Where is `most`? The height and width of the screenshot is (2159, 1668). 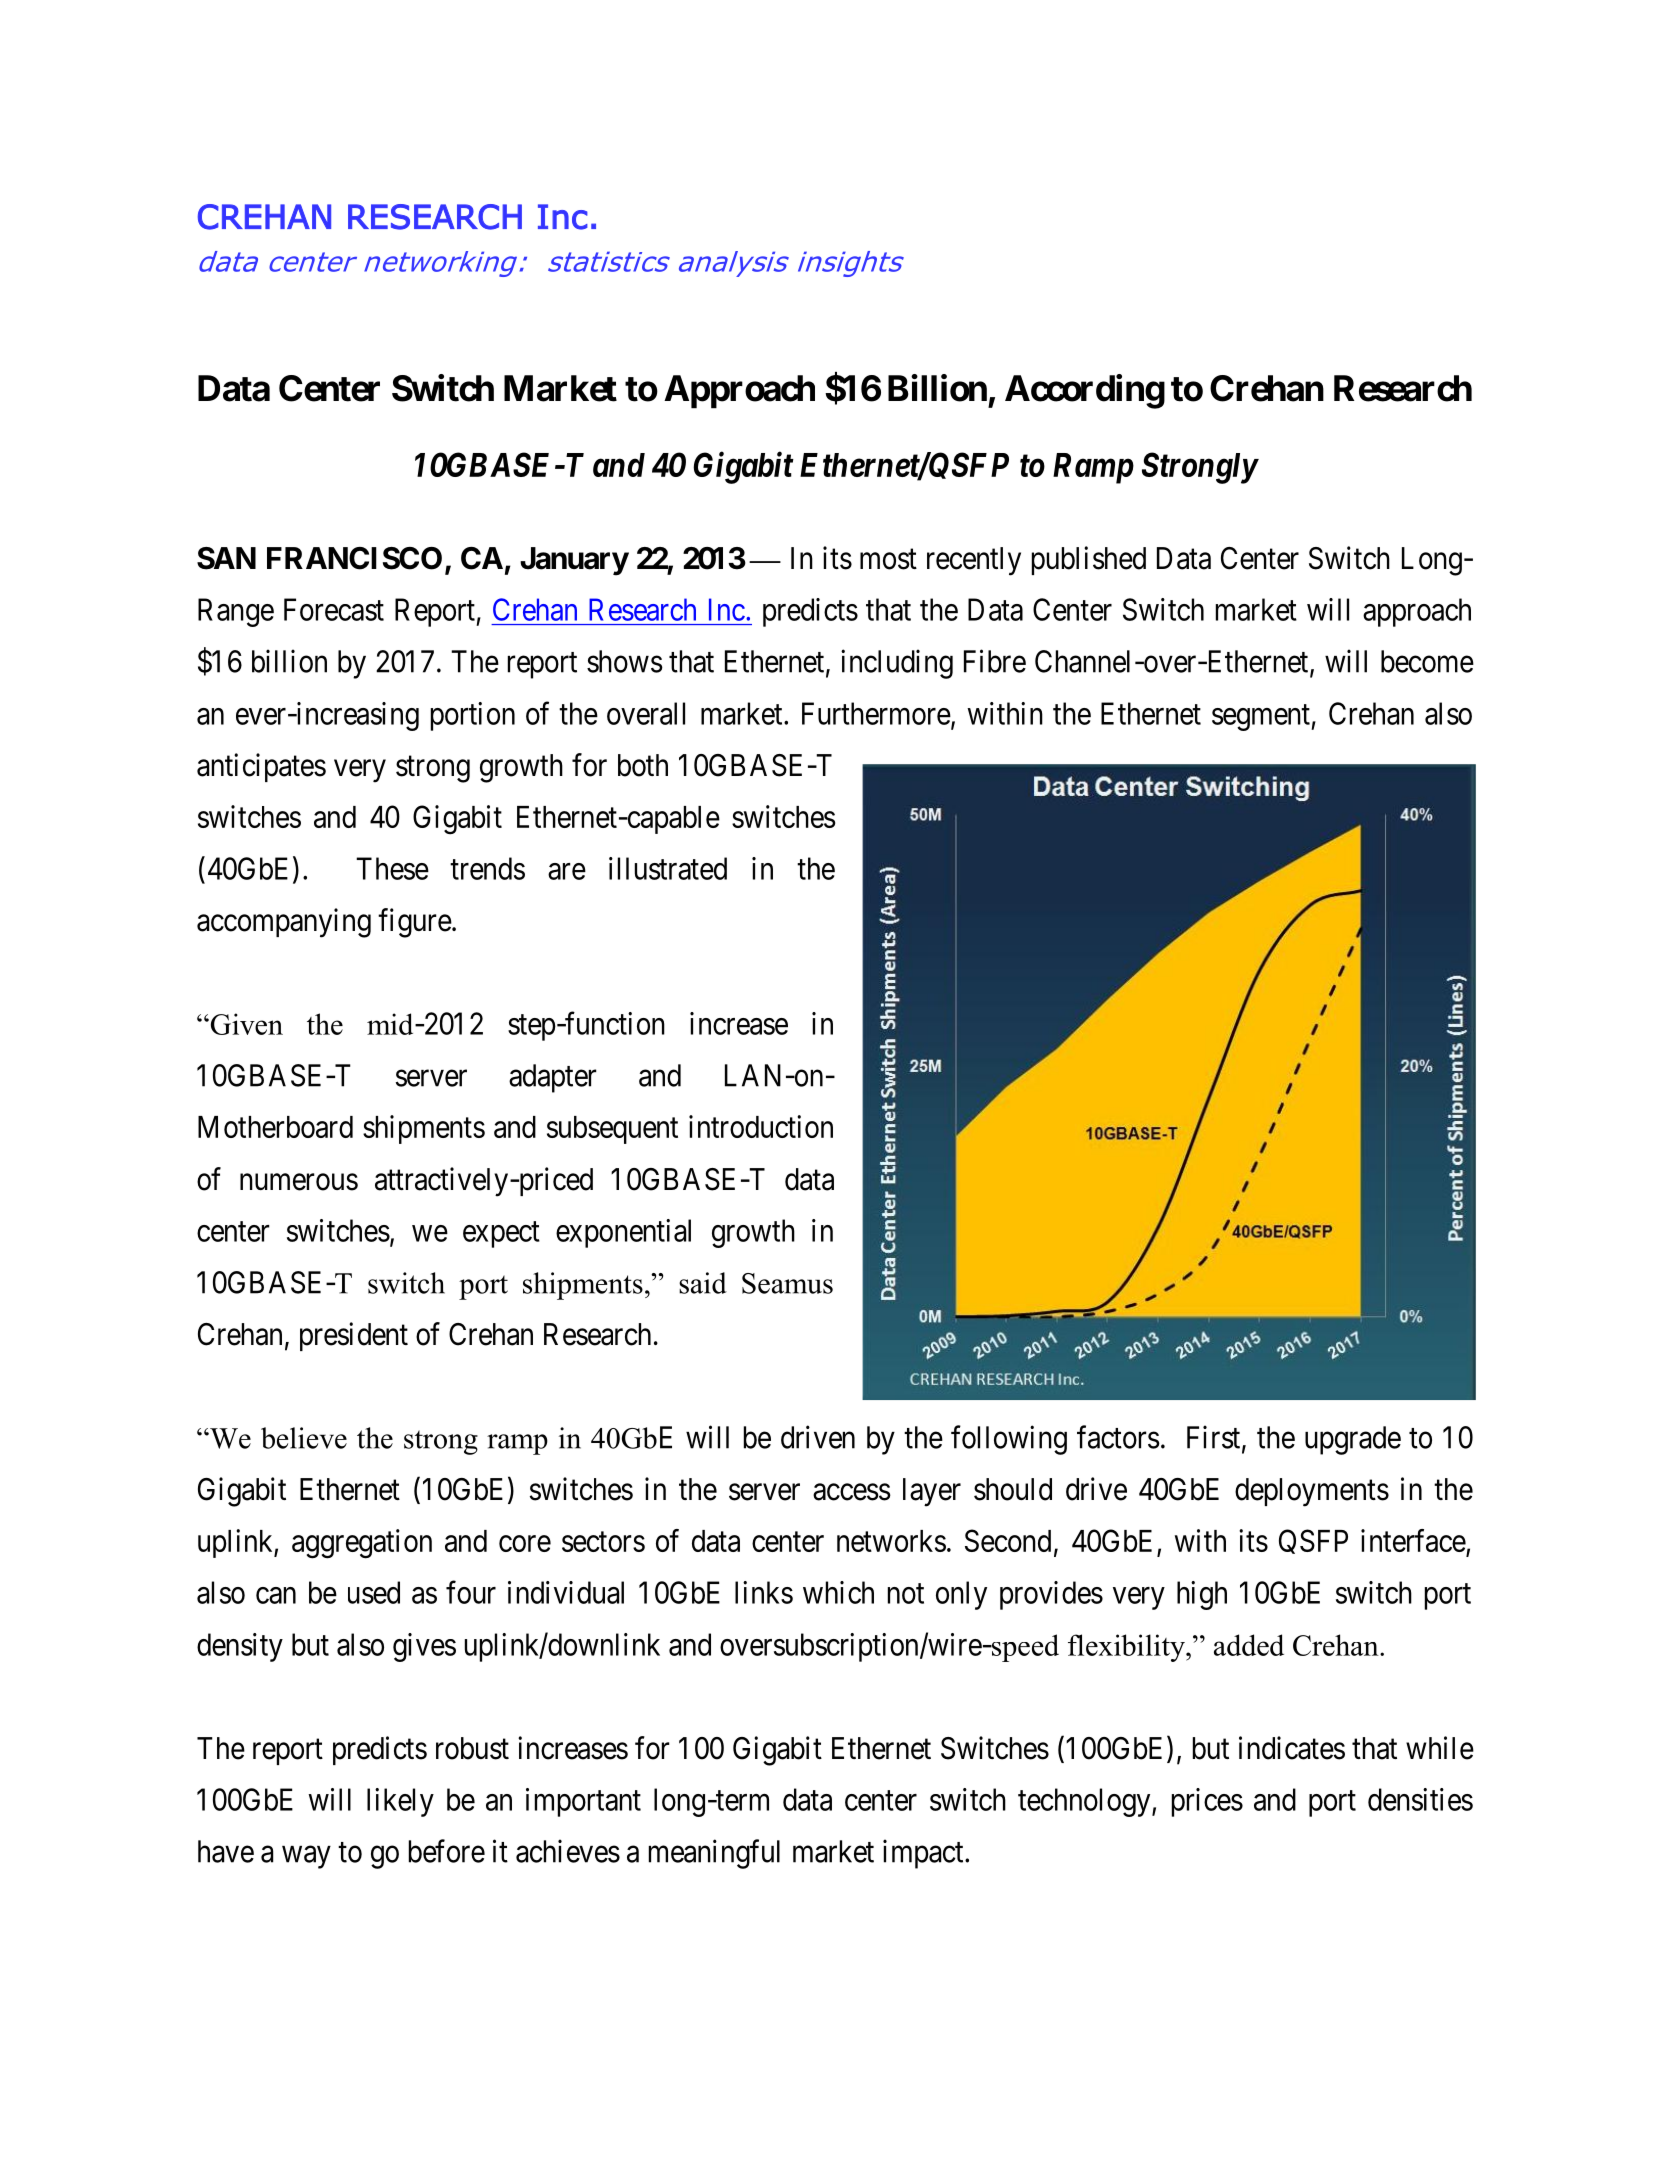
most is located at coordinates (888, 559).
